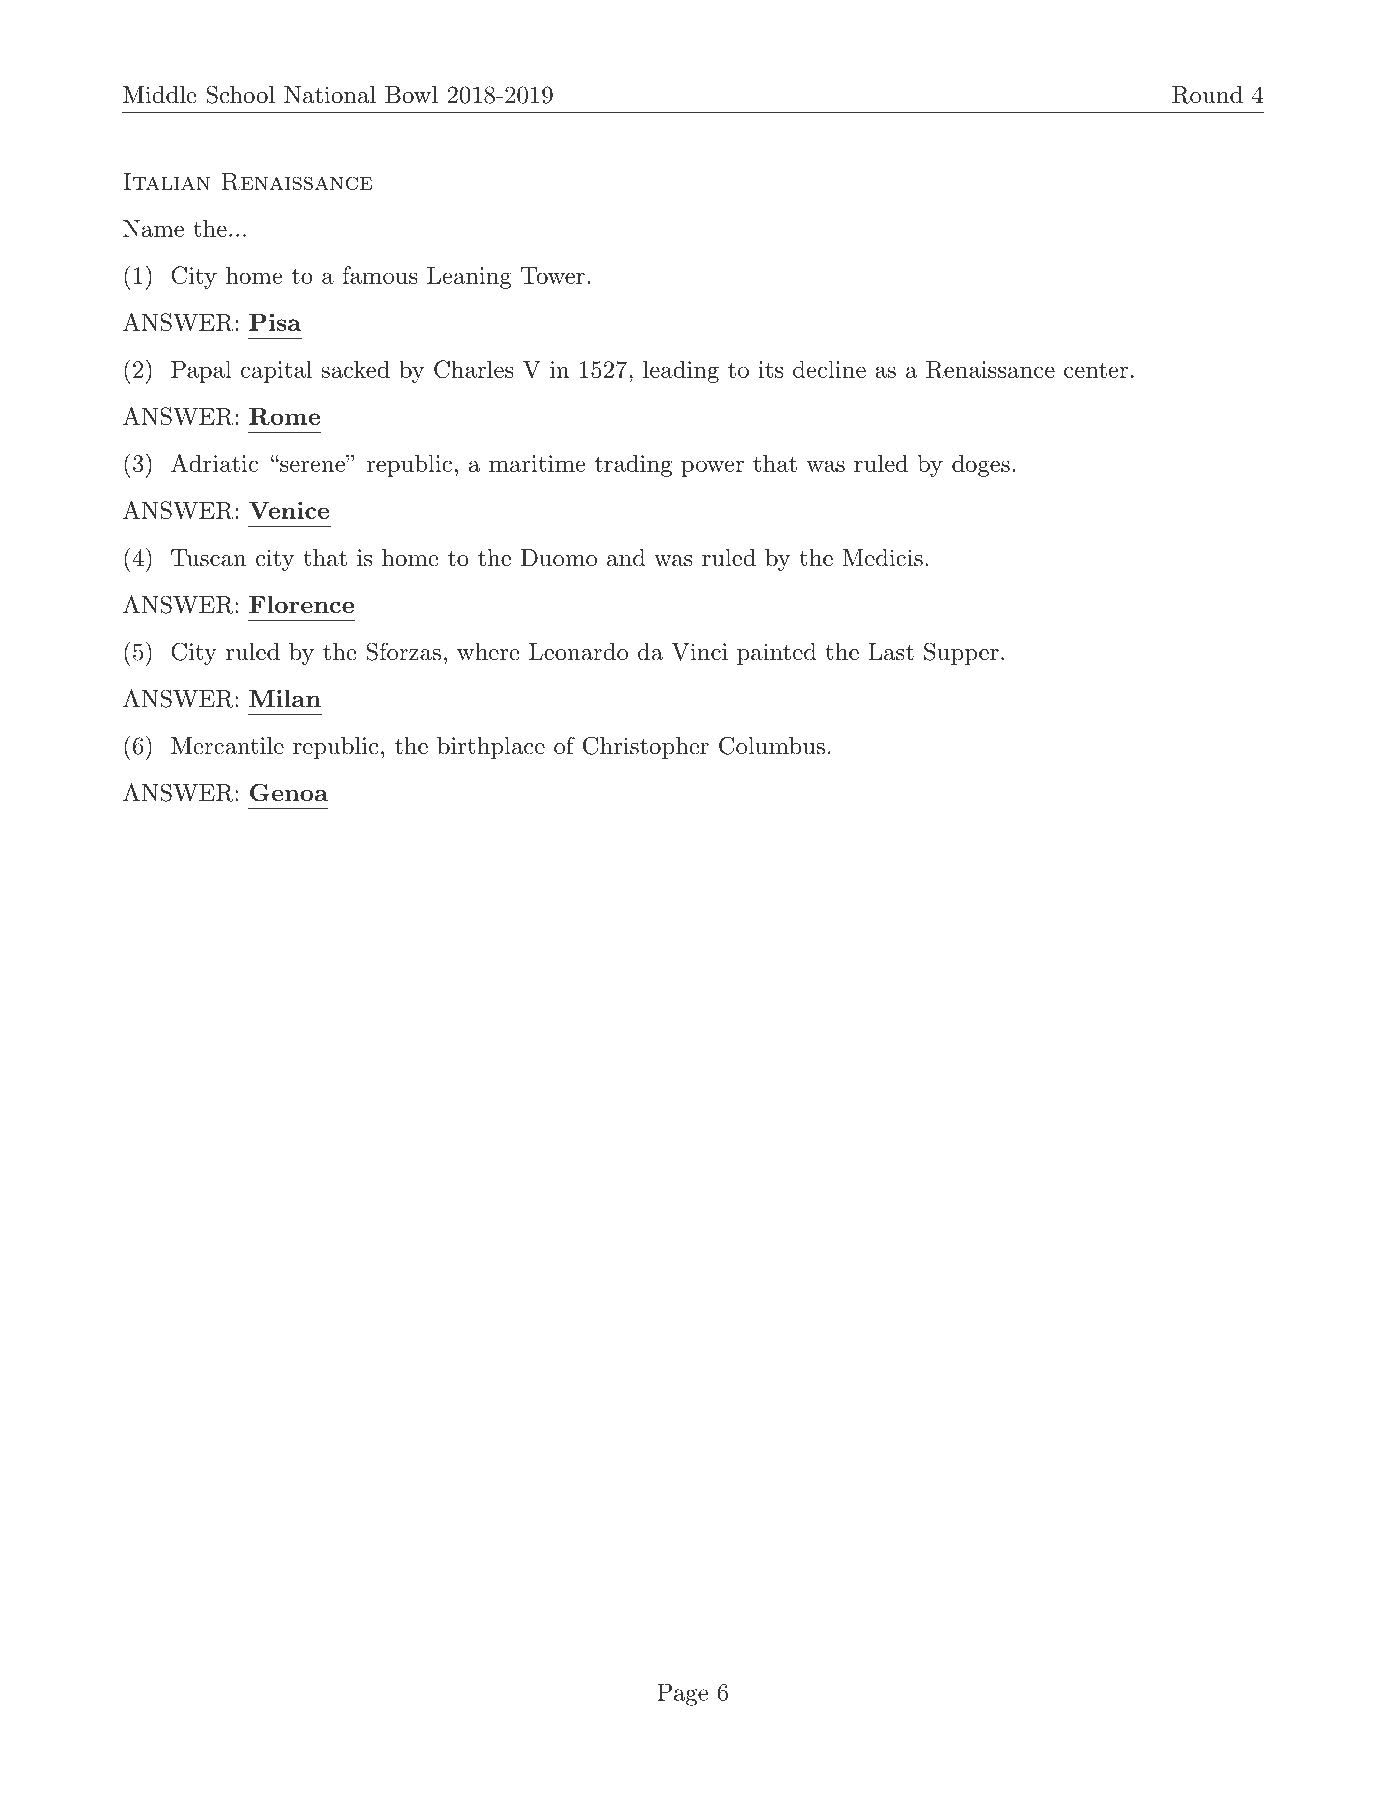  Describe the element at coordinates (240, 94) in the screenshot. I see `School` at that location.
